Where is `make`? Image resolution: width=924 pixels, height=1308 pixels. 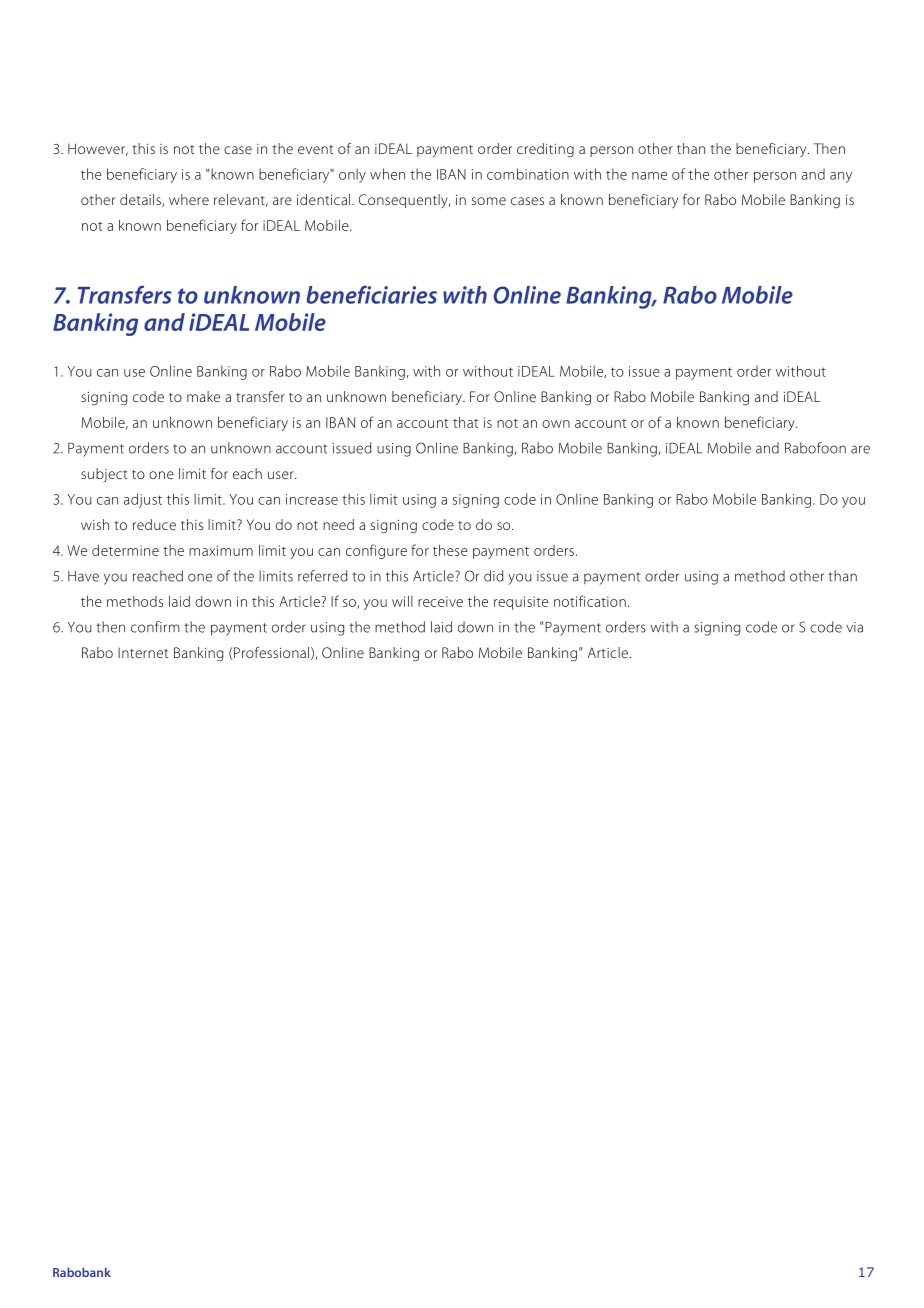 make is located at coordinates (203, 396).
